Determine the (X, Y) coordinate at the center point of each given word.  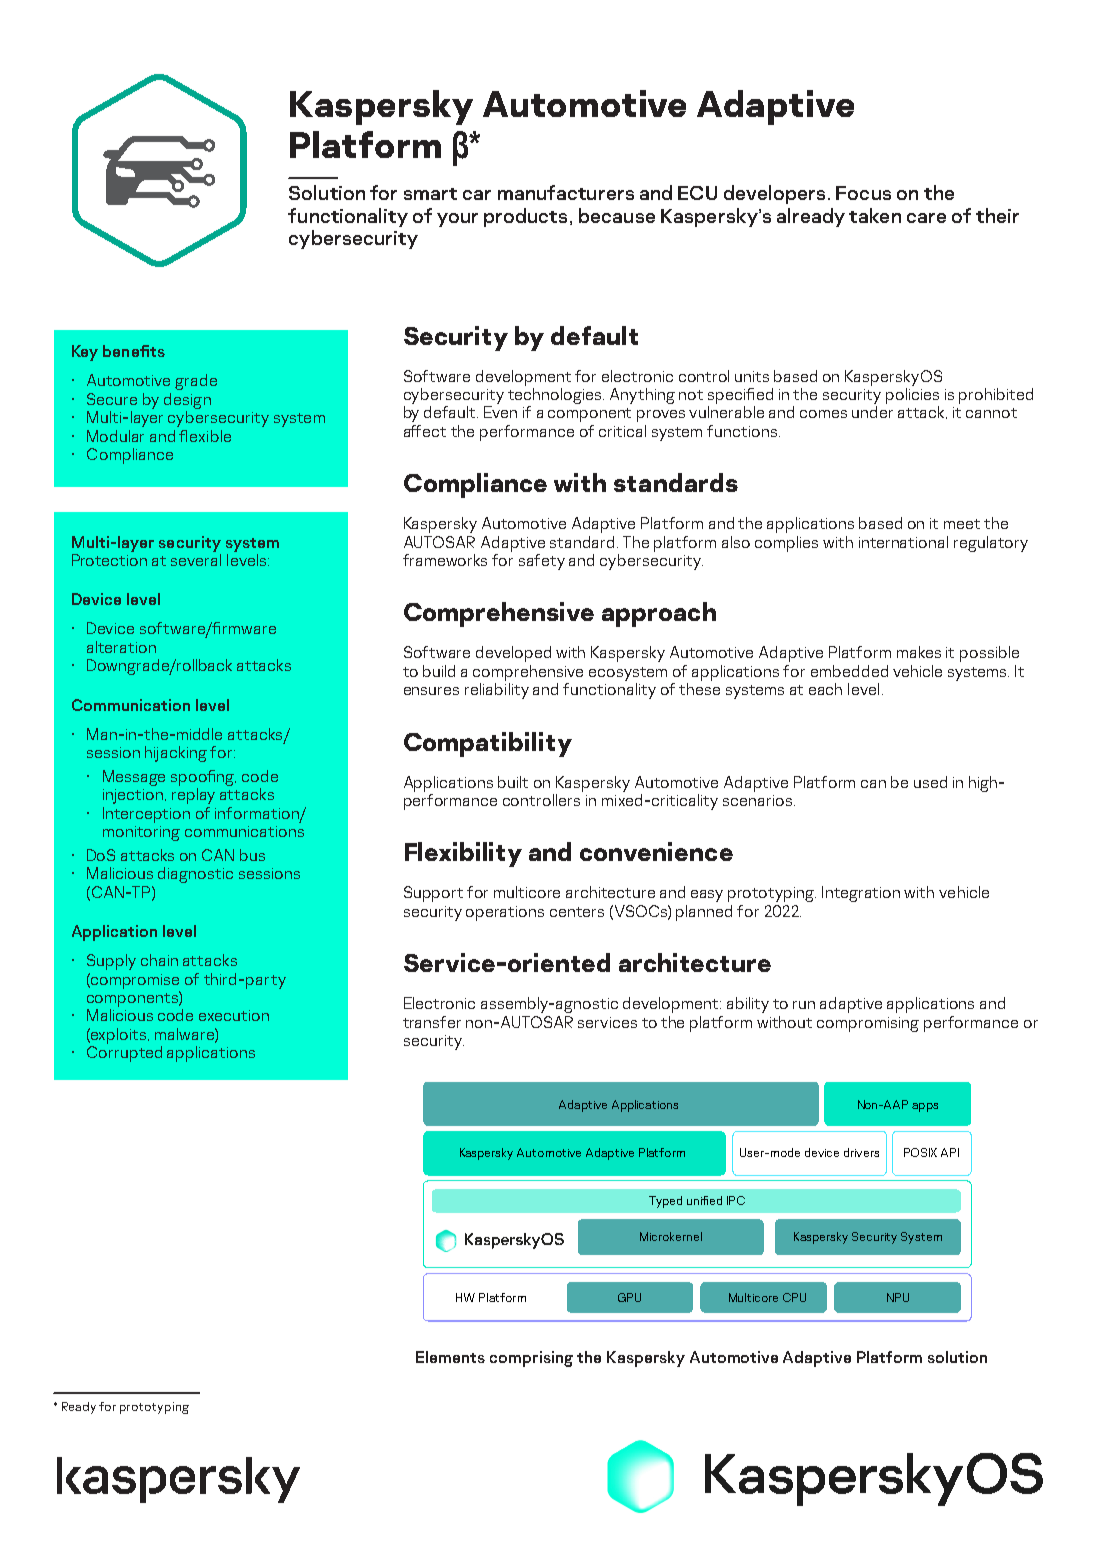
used (930, 782)
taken (875, 215)
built (513, 782)
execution (234, 1015)
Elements (450, 1357)
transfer (432, 1022)
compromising (868, 1024)
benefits (134, 351)
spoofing (203, 778)
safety (542, 562)
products (525, 217)
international (903, 542)
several (196, 560)
